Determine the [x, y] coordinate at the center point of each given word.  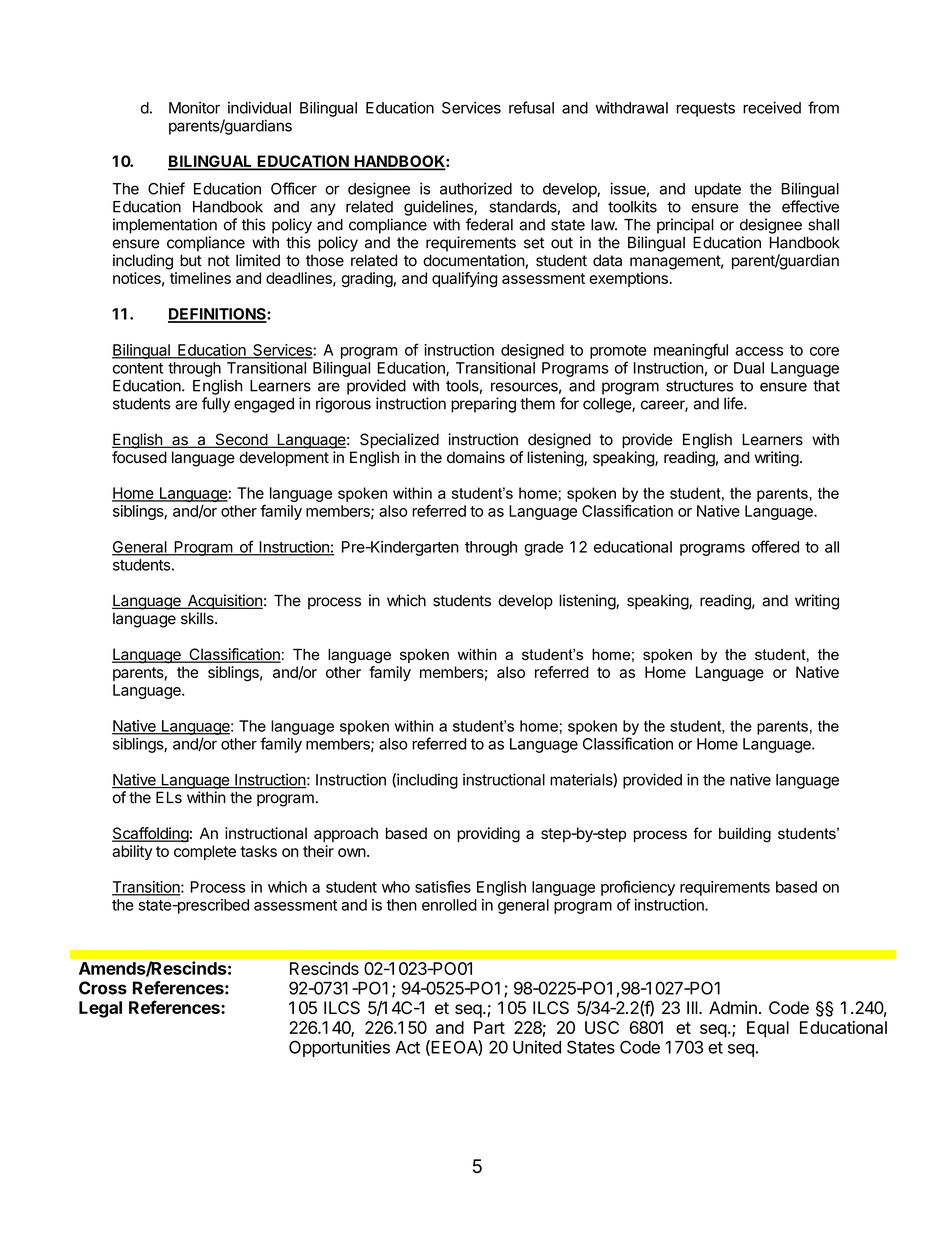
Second [241, 440]
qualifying [464, 280]
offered [775, 546]
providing [488, 835]
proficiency [638, 888]
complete [205, 852]
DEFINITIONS [218, 315]
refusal [531, 107]
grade [544, 548]
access [759, 351]
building [745, 835]
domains [476, 457]
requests [706, 110]
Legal [100, 1009]
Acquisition [224, 602]
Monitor [194, 108]
